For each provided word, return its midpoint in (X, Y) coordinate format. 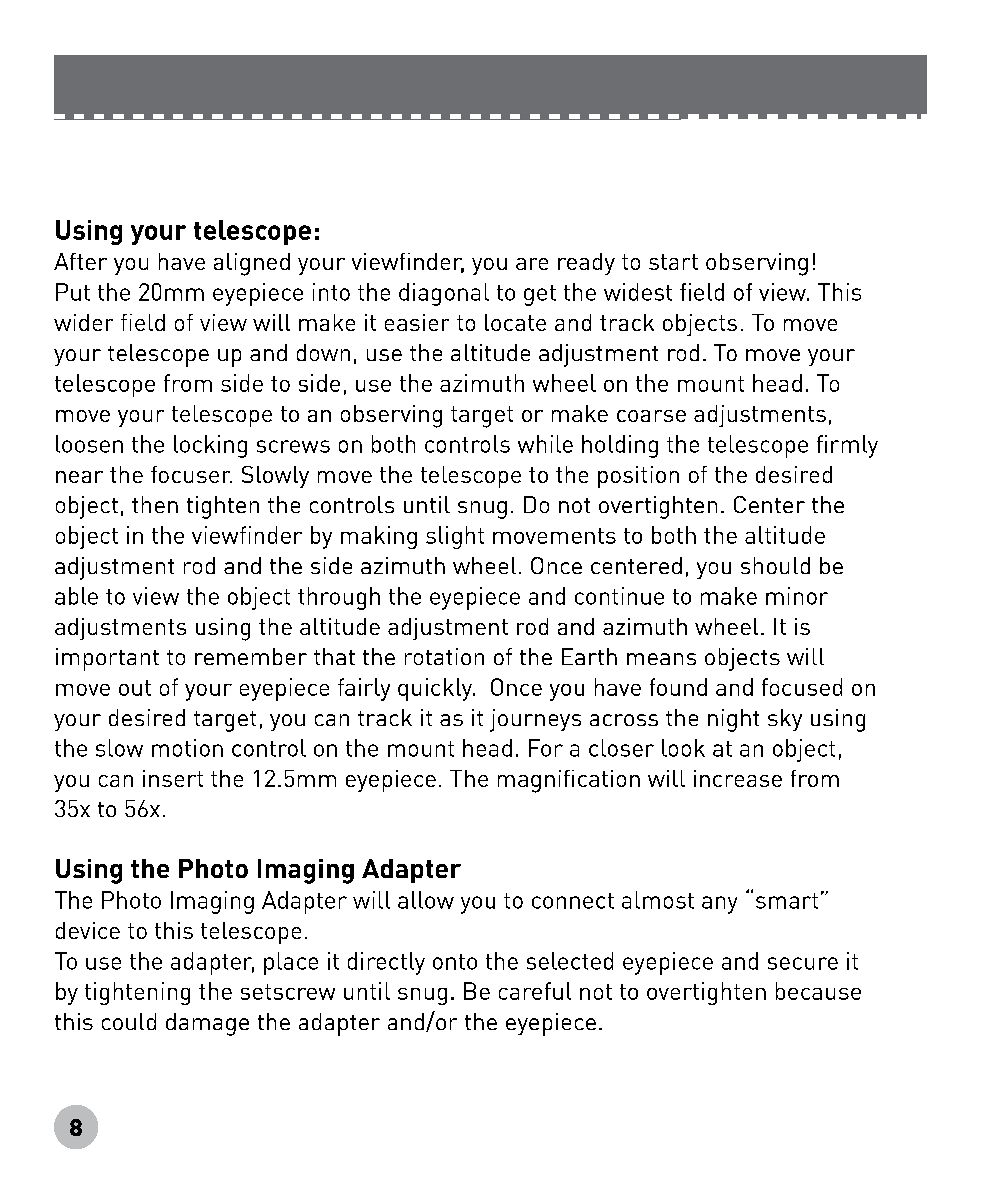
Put (73, 292)
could (129, 1021)
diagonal (444, 294)
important (107, 659)
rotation (444, 656)
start (673, 262)
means (661, 659)
